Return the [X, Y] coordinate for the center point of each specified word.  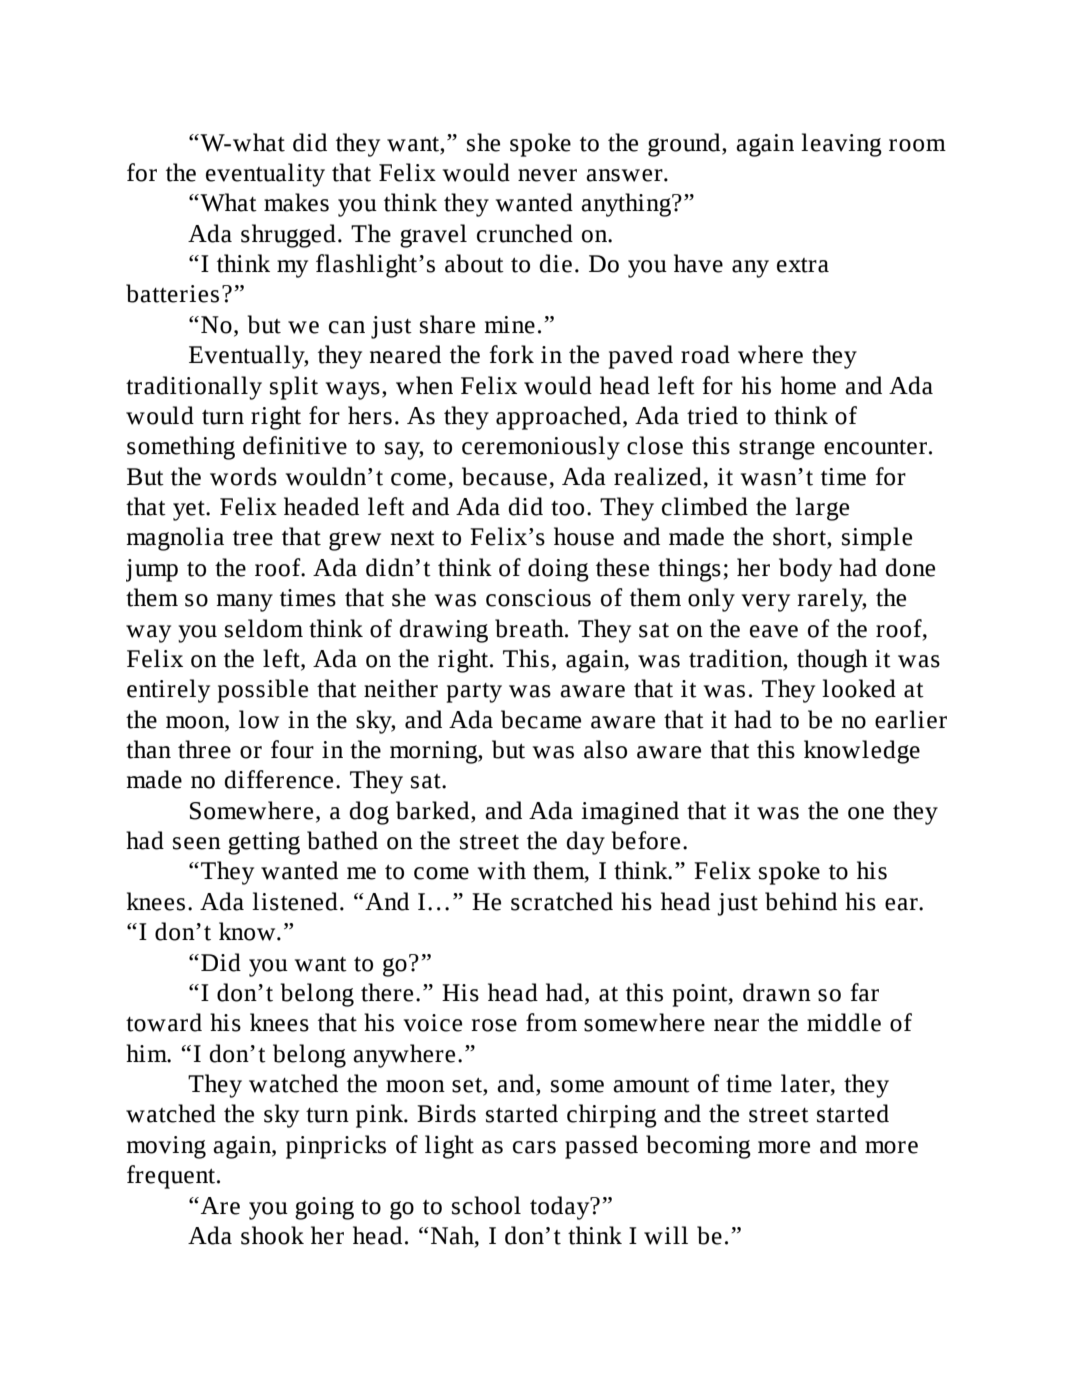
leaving [841, 145]
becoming [698, 1147]
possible [263, 691]
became [541, 719]
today [561, 1208]
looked [859, 688]
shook [272, 1235]
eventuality [265, 175]
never [547, 175]
